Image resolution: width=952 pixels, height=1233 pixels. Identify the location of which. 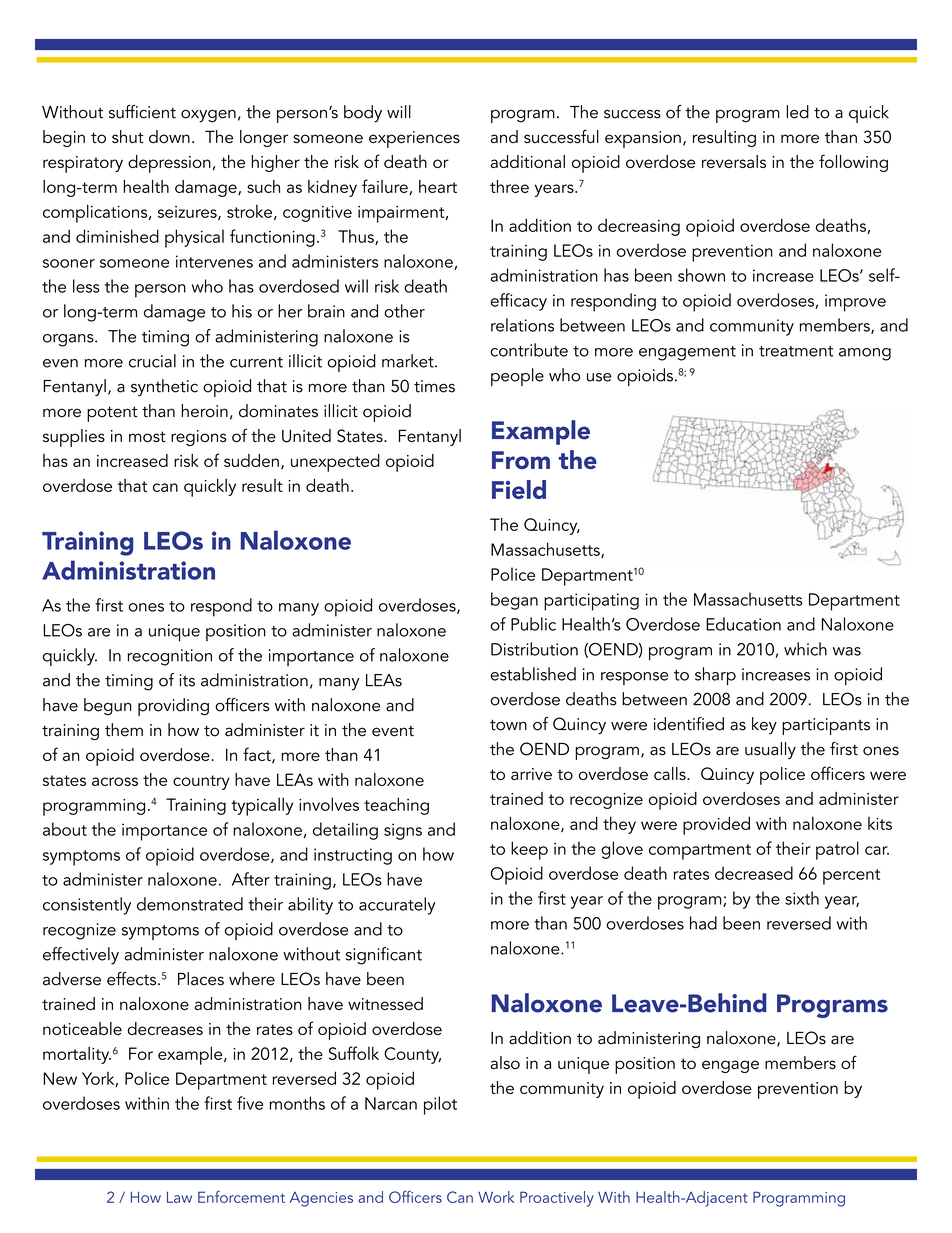
(805, 649).
